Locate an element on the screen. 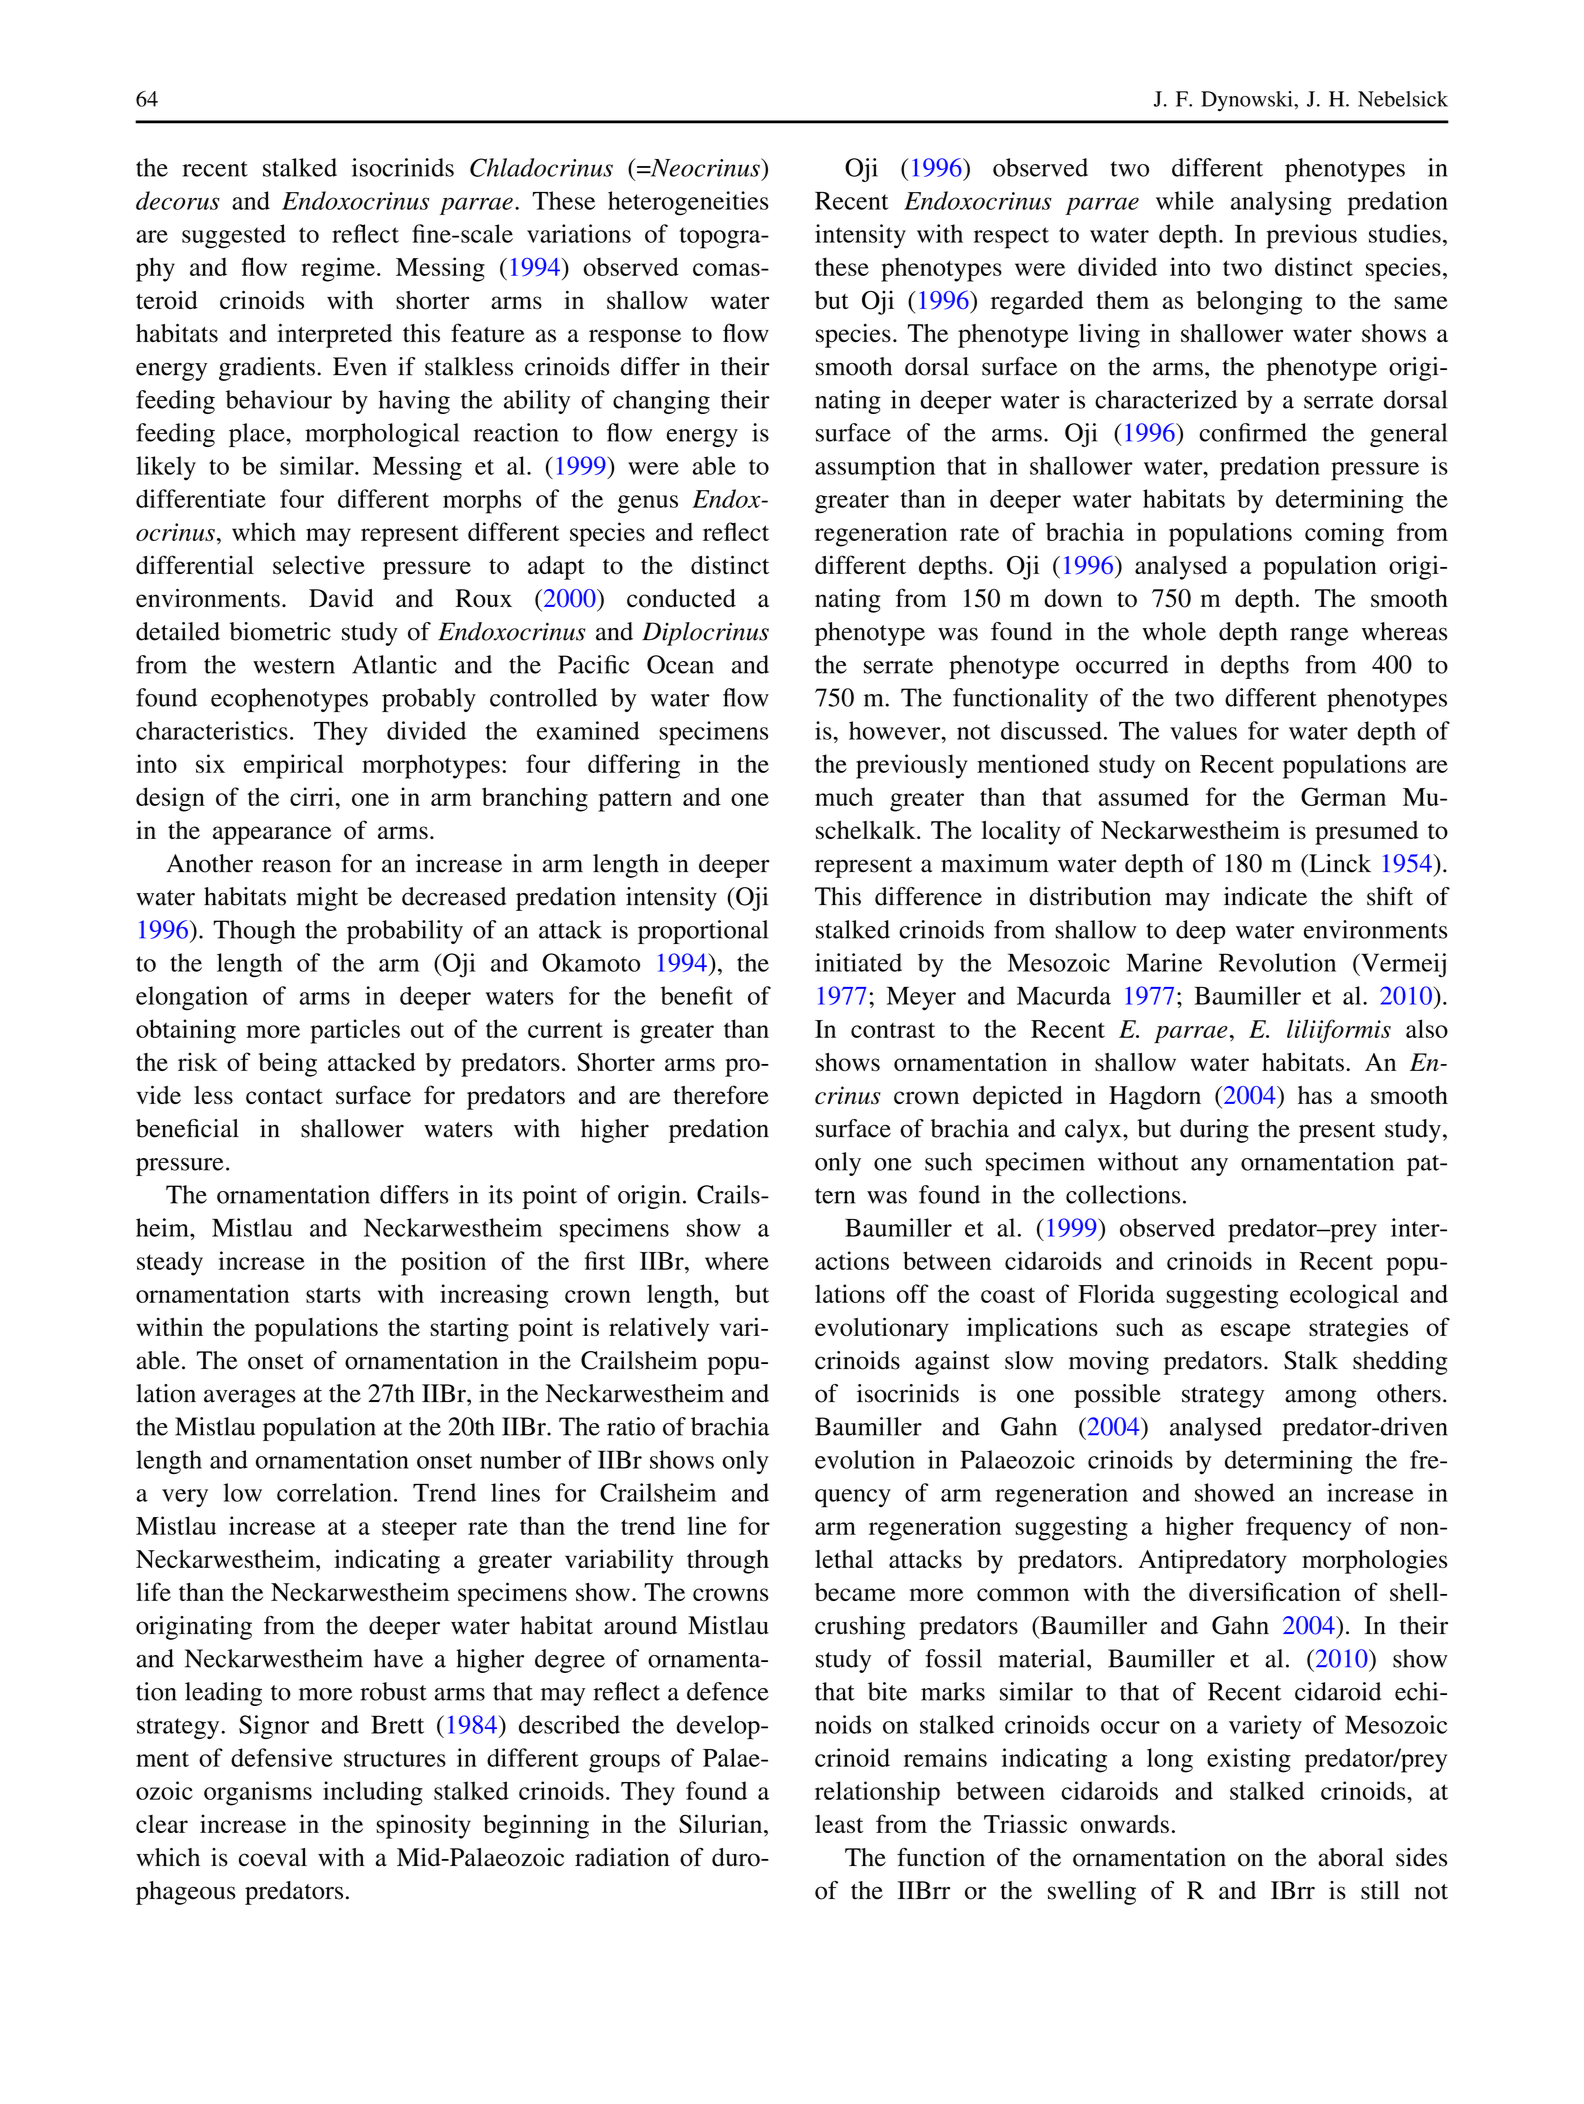 The image size is (1584, 2104). existing is located at coordinates (1249, 1760).
